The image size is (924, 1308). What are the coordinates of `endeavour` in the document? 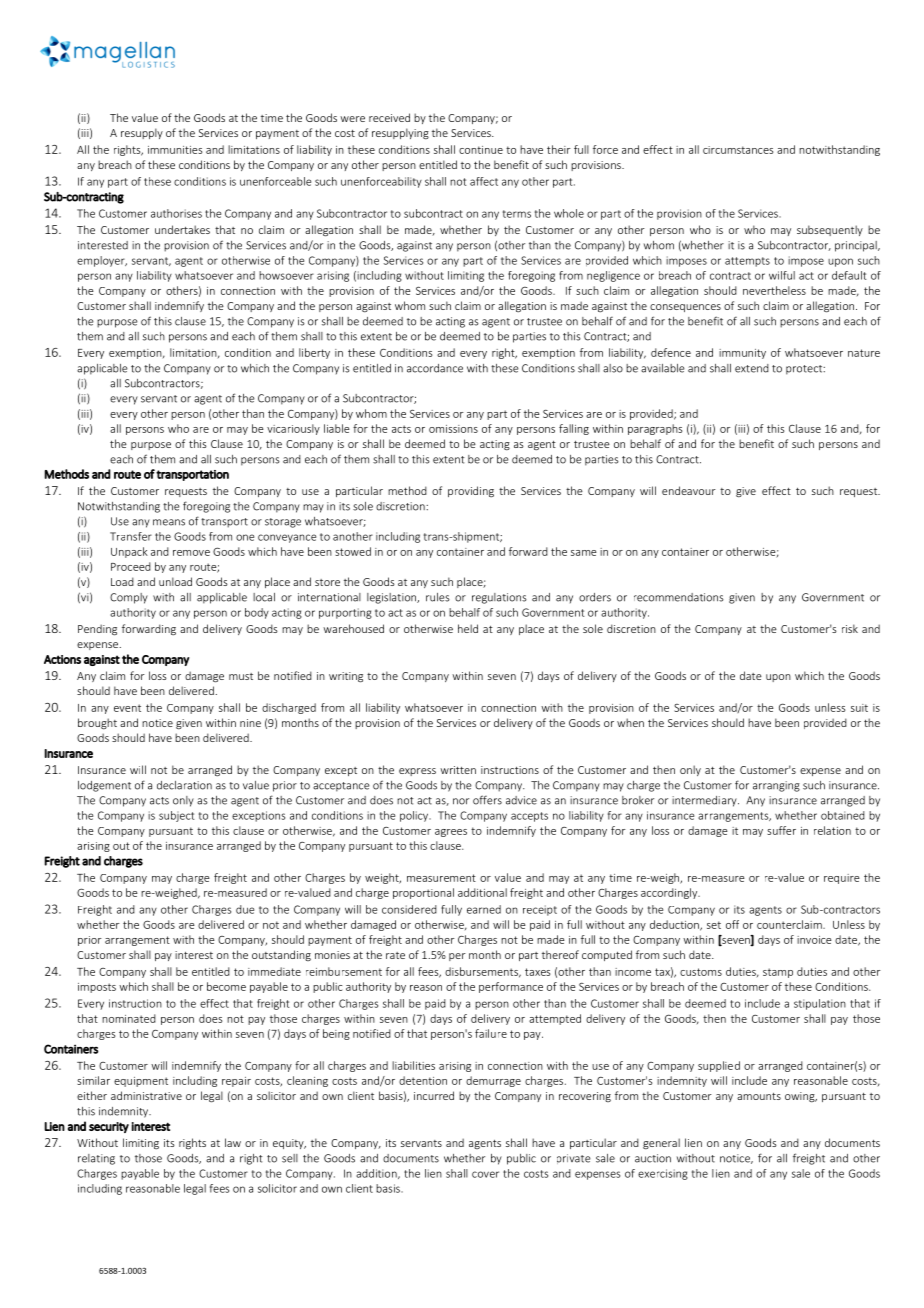 It's located at (689, 490).
